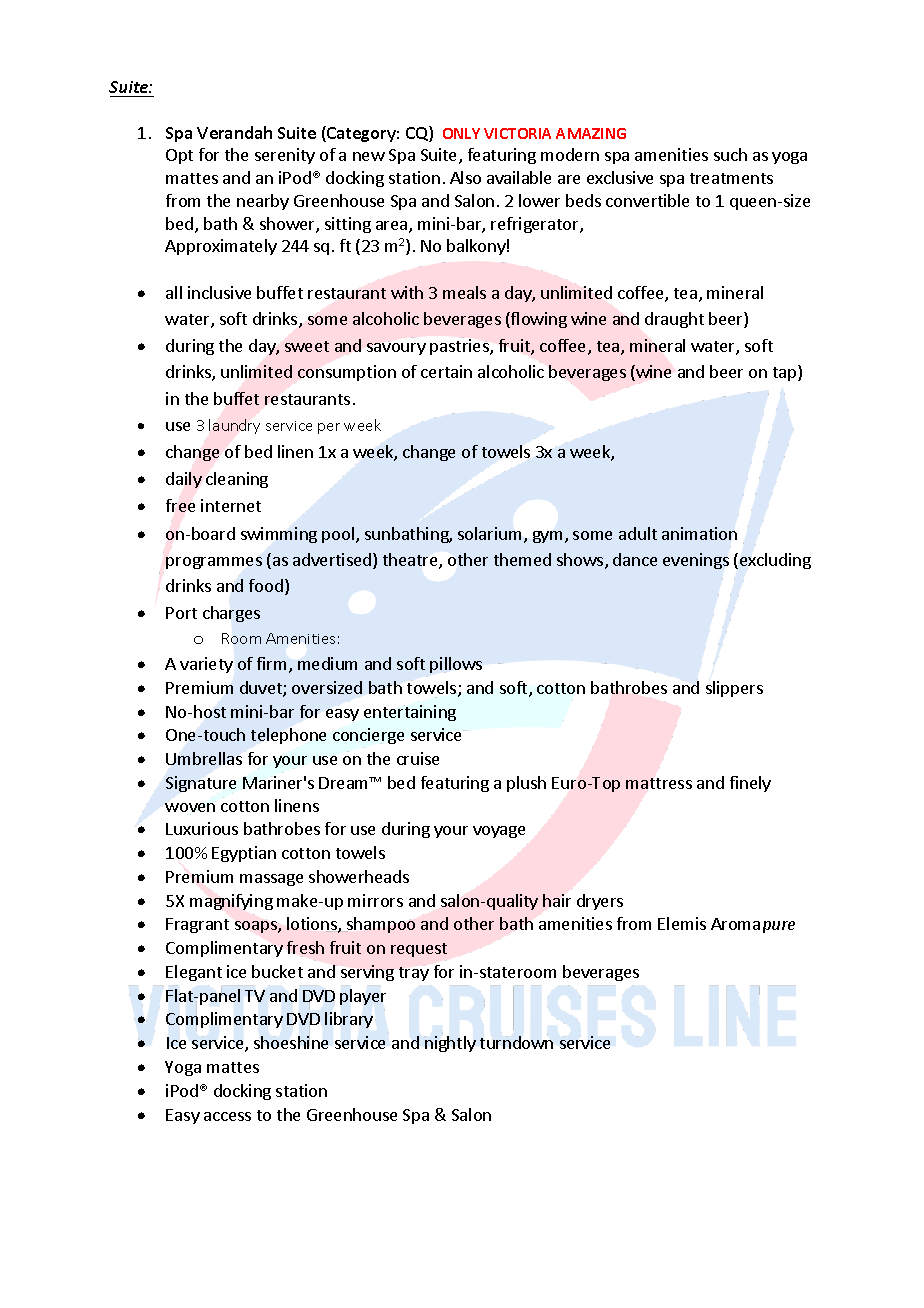  Describe the element at coordinates (526, 784) in the image. I see `plush` at that location.
